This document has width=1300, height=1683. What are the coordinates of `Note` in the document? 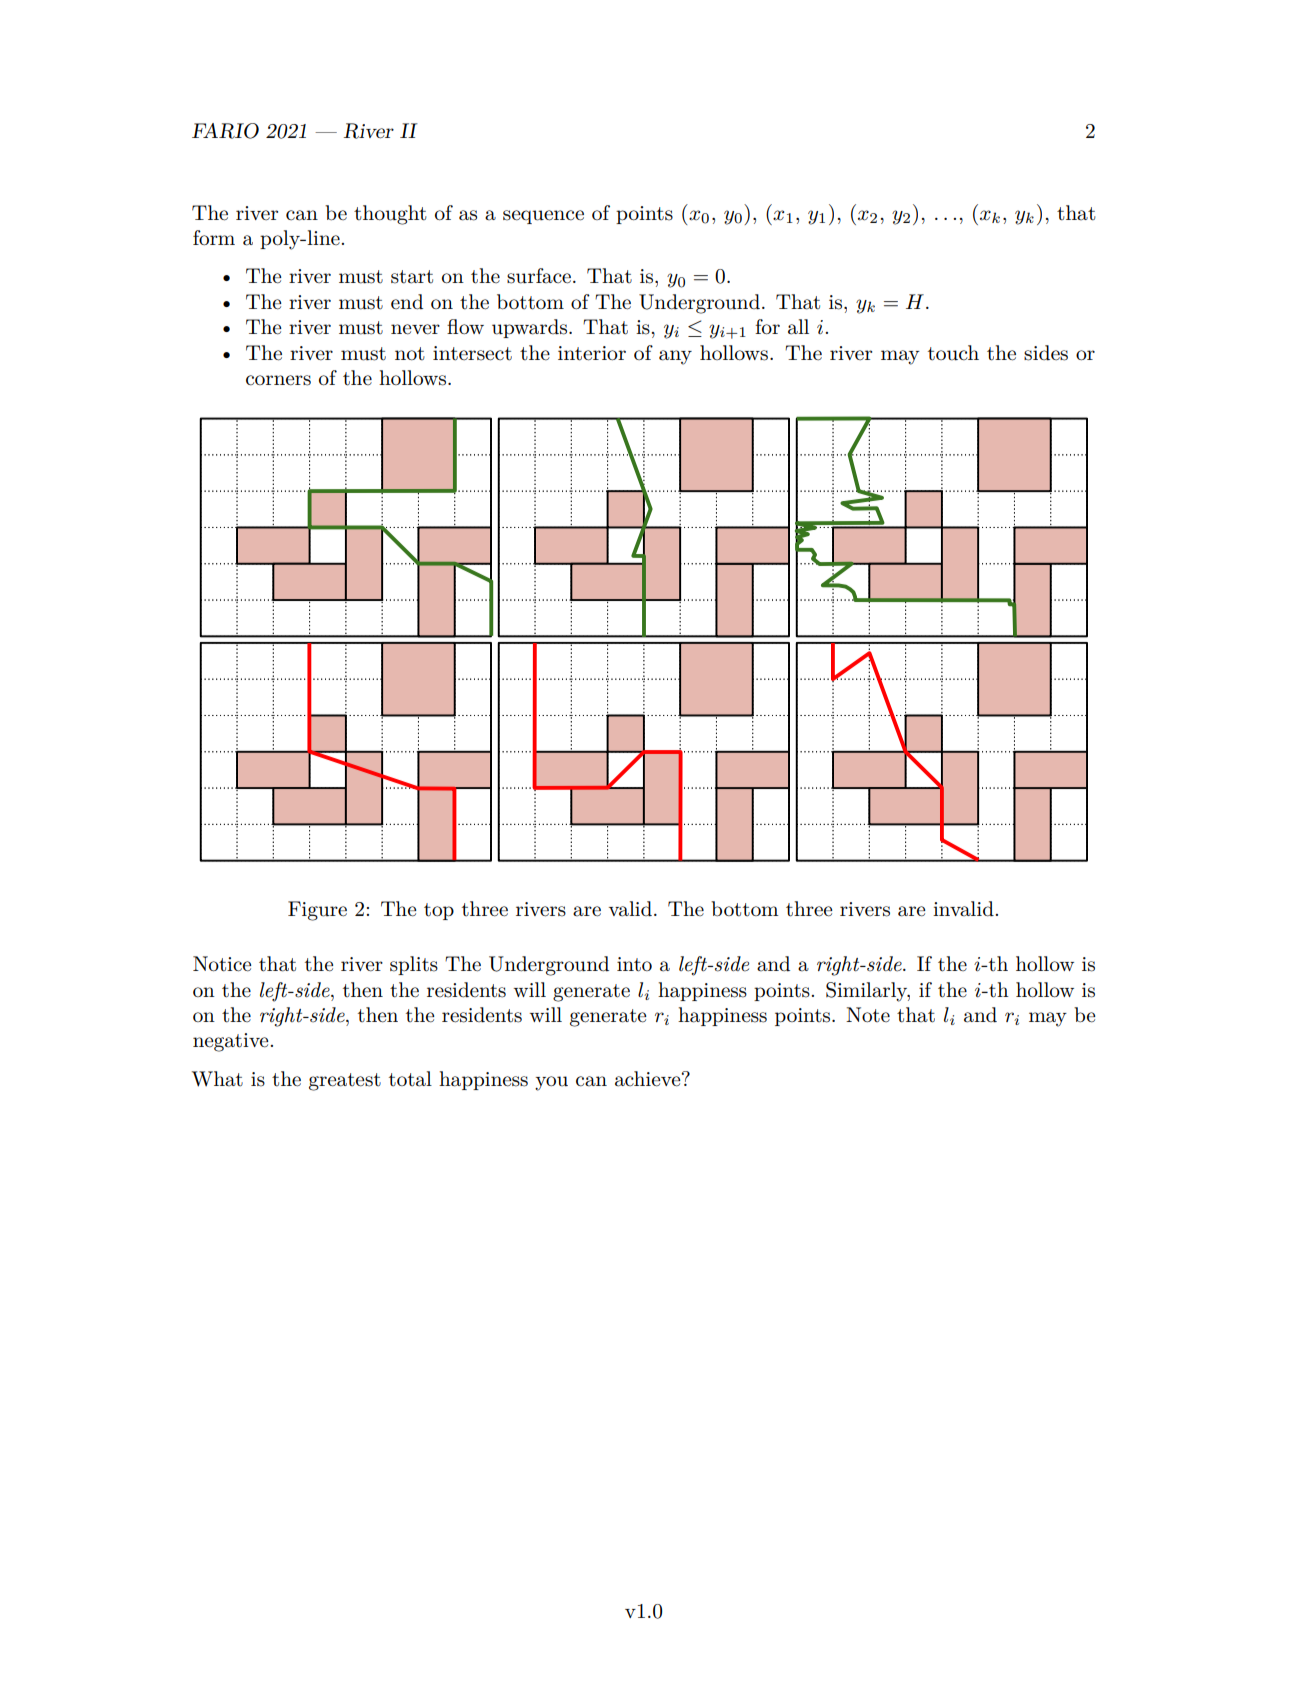 It's located at (868, 1014).
